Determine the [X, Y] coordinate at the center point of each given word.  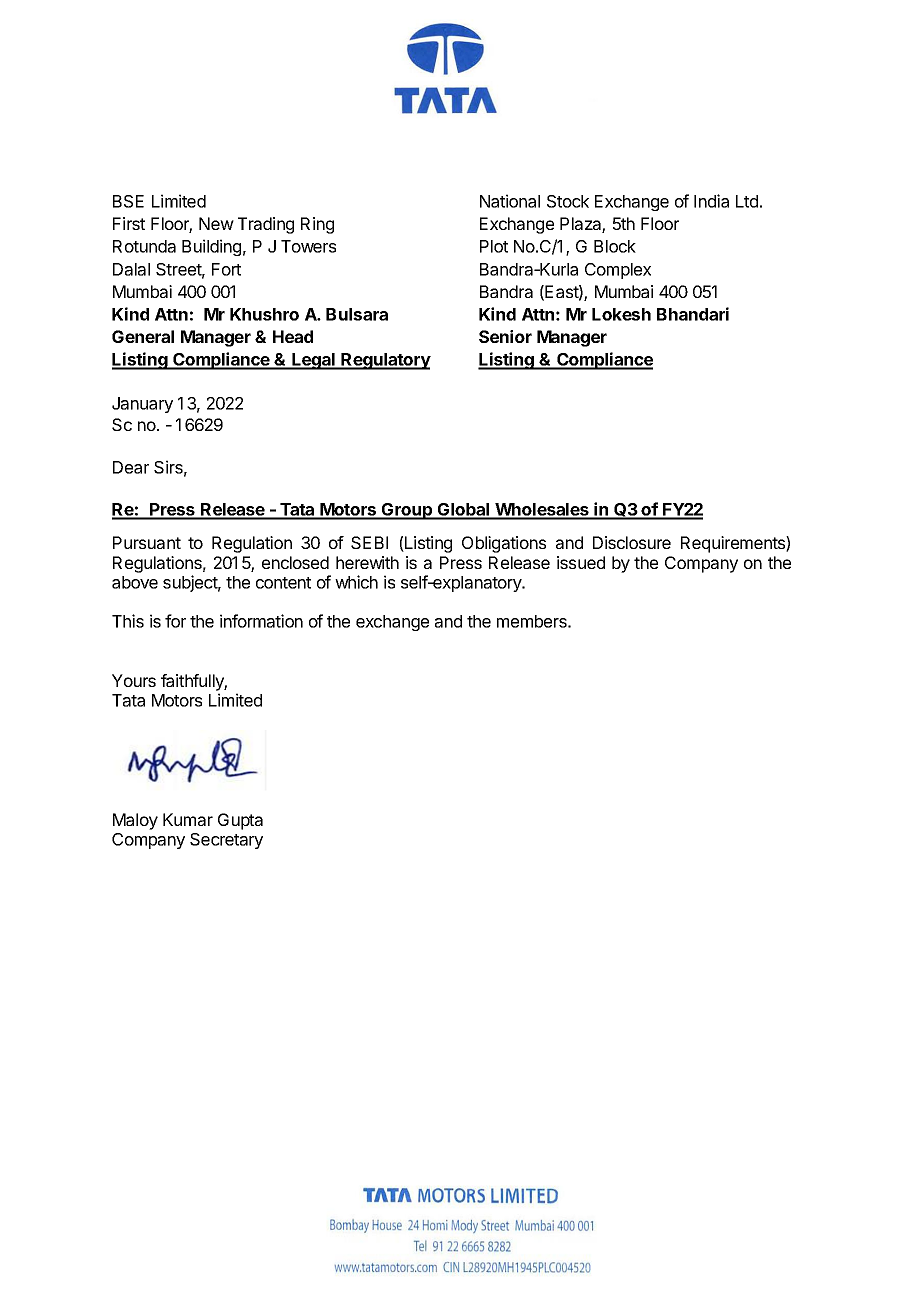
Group [407, 511]
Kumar [188, 819]
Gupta [240, 821]
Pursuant [147, 542]
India [711, 201]
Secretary [226, 841]
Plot [494, 246]
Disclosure [632, 542]
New [216, 223]
